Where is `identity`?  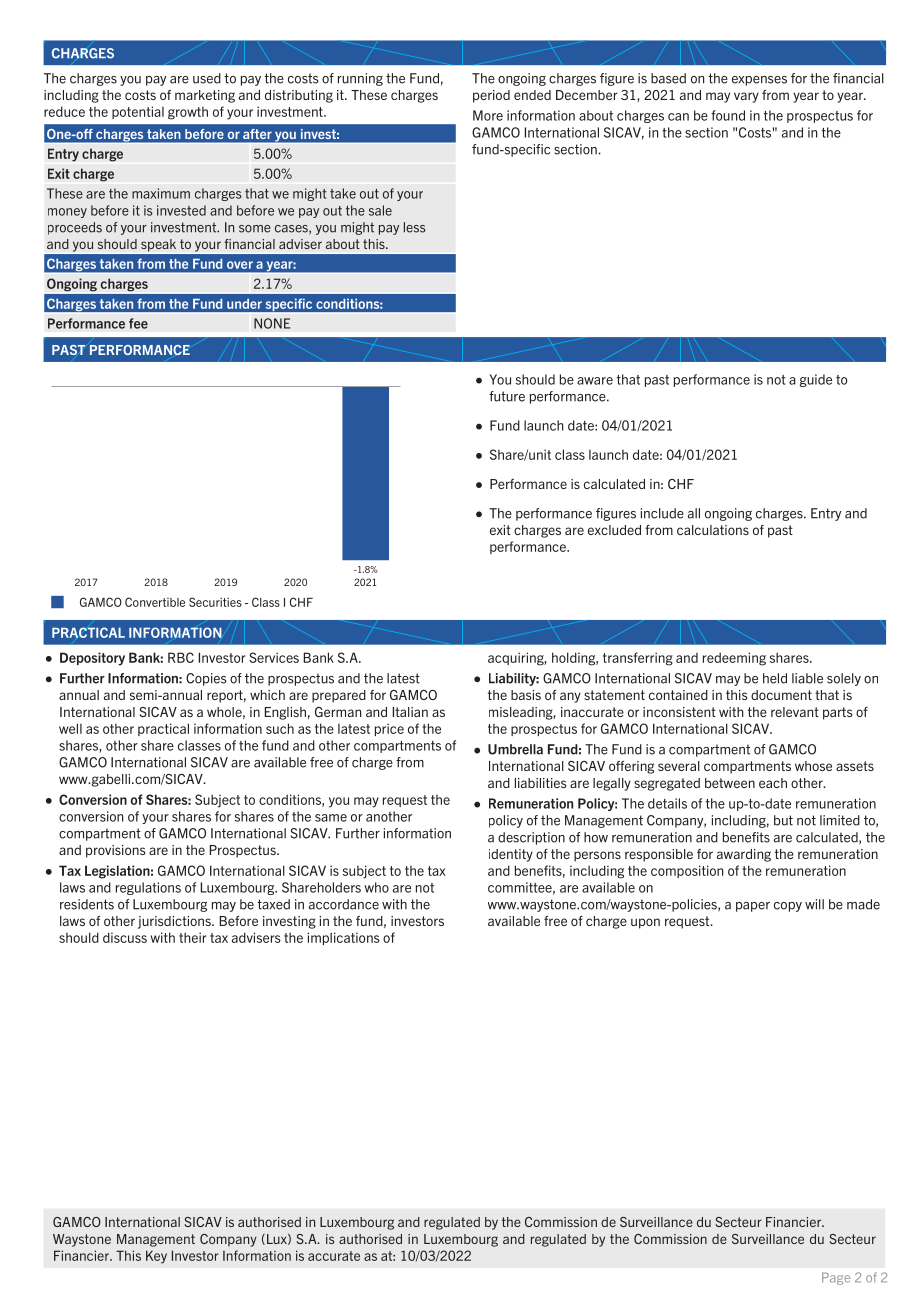 identity is located at coordinates (511, 855).
